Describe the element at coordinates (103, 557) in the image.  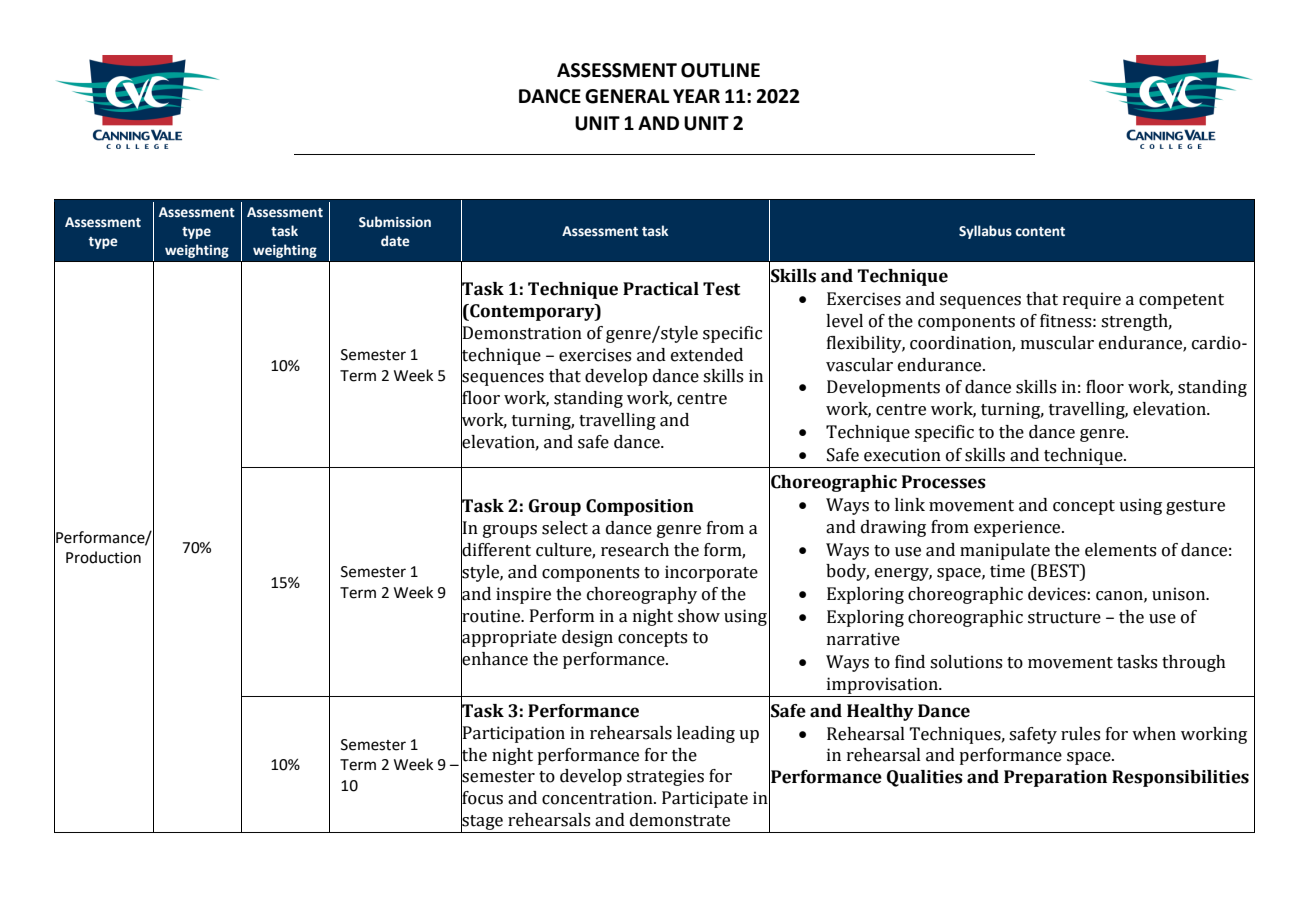
I see `Production` at that location.
